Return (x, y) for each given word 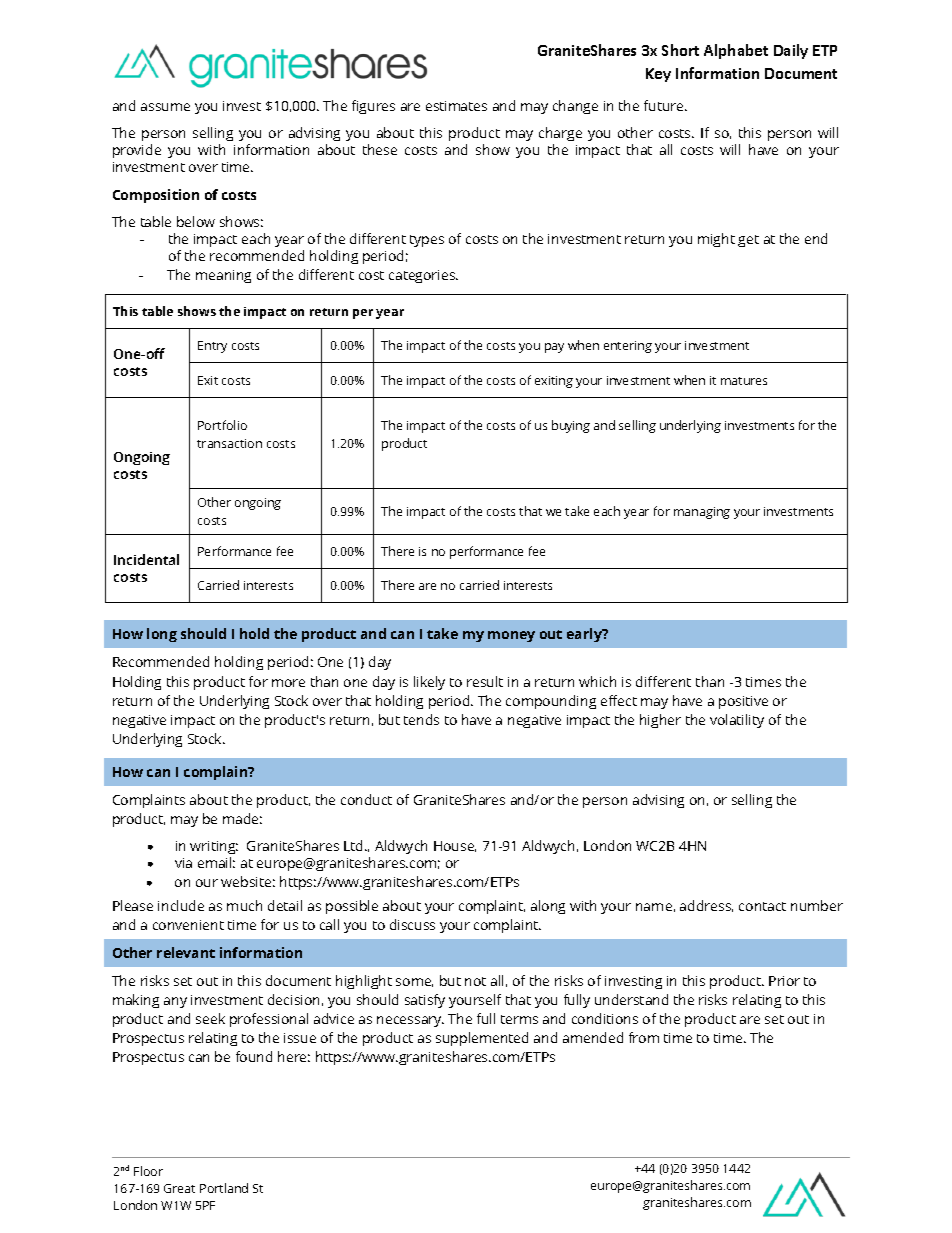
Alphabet (736, 51)
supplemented (482, 1039)
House (455, 846)
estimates (456, 106)
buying (571, 426)
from (644, 1037)
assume (165, 107)
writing (214, 849)
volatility (737, 721)
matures (744, 381)
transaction (229, 443)
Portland (224, 1188)
